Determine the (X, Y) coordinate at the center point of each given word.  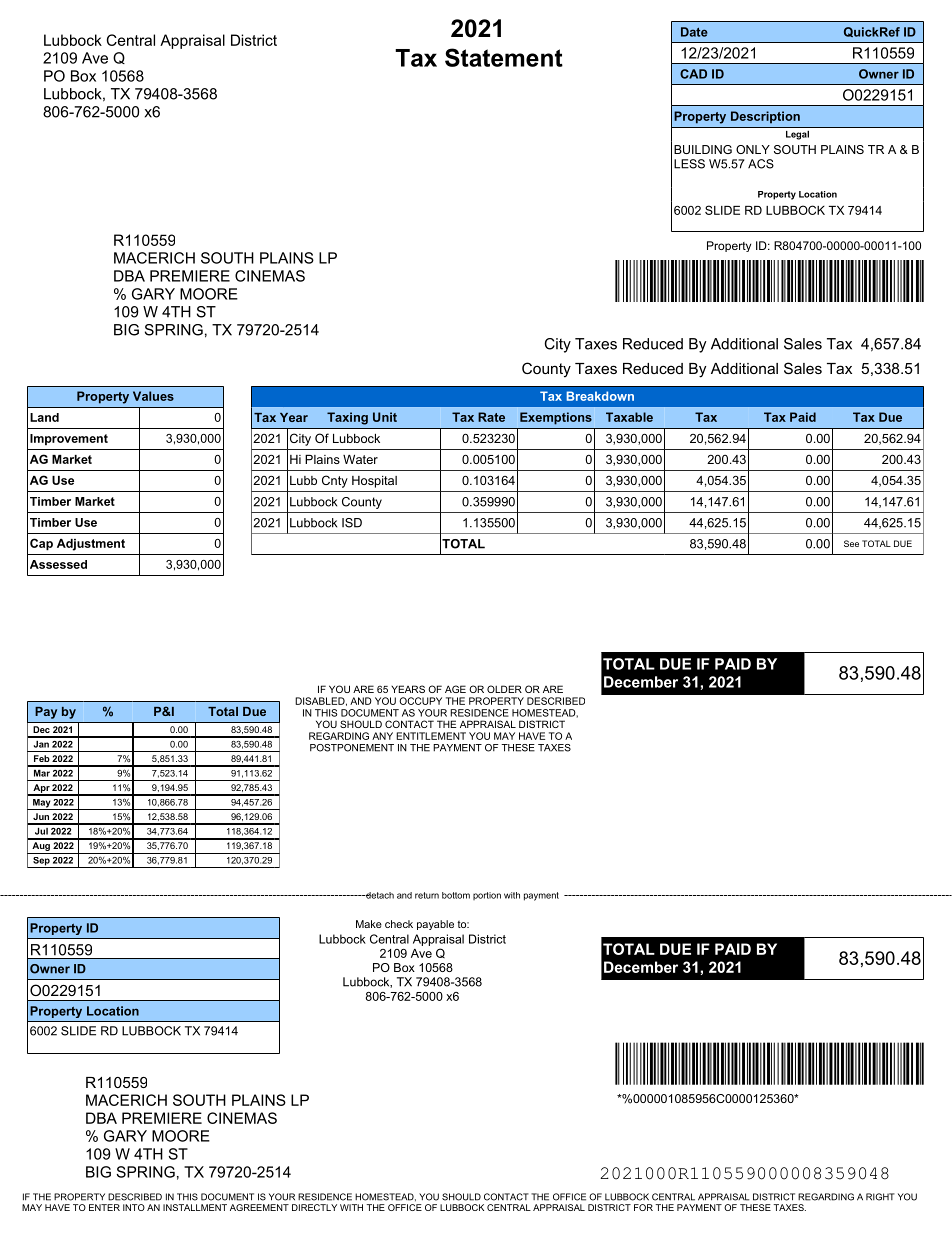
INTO (134, 1207)
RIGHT (880, 1197)
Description (765, 117)
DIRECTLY (314, 1207)
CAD (693, 74)
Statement (504, 57)
